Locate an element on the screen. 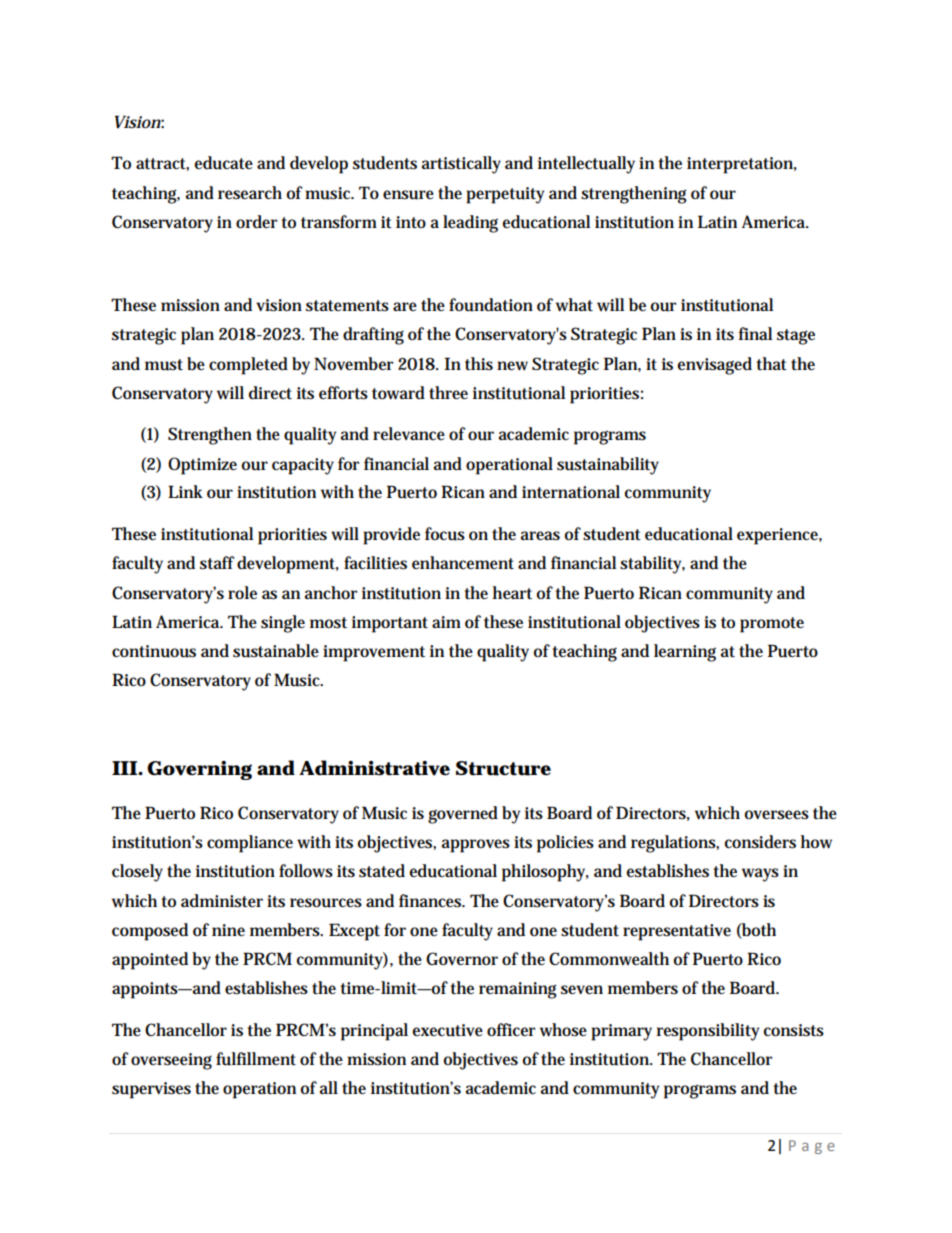  overseeing is located at coordinates (171, 1061).
